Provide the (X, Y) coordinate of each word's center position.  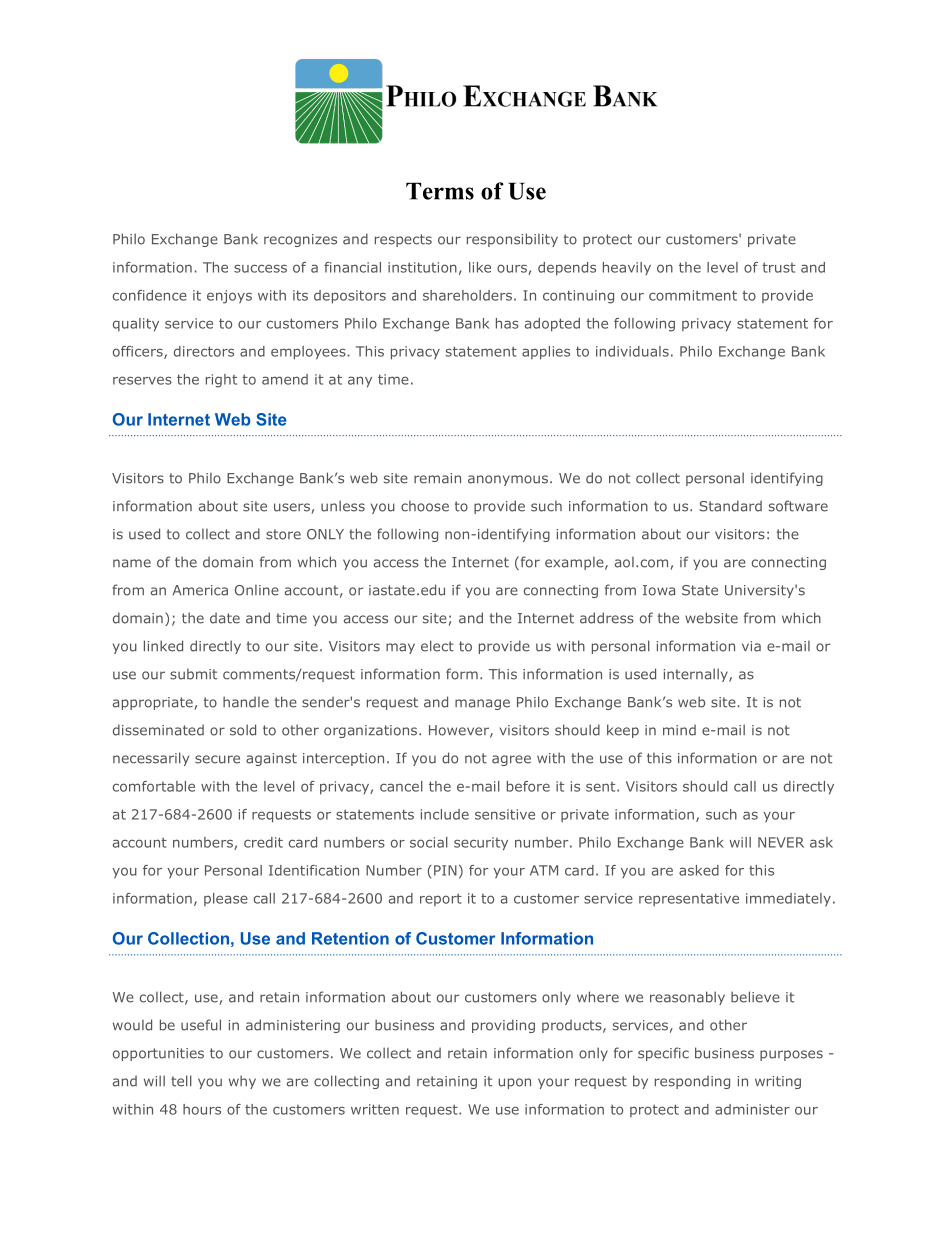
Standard (730, 506)
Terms (440, 191)
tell (181, 1081)
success (260, 268)
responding (692, 1082)
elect (437, 646)
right (221, 381)
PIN (445, 870)
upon (514, 1083)
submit (193, 674)
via (751, 646)
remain (437, 478)
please (226, 899)
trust (778, 268)
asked (699, 870)
